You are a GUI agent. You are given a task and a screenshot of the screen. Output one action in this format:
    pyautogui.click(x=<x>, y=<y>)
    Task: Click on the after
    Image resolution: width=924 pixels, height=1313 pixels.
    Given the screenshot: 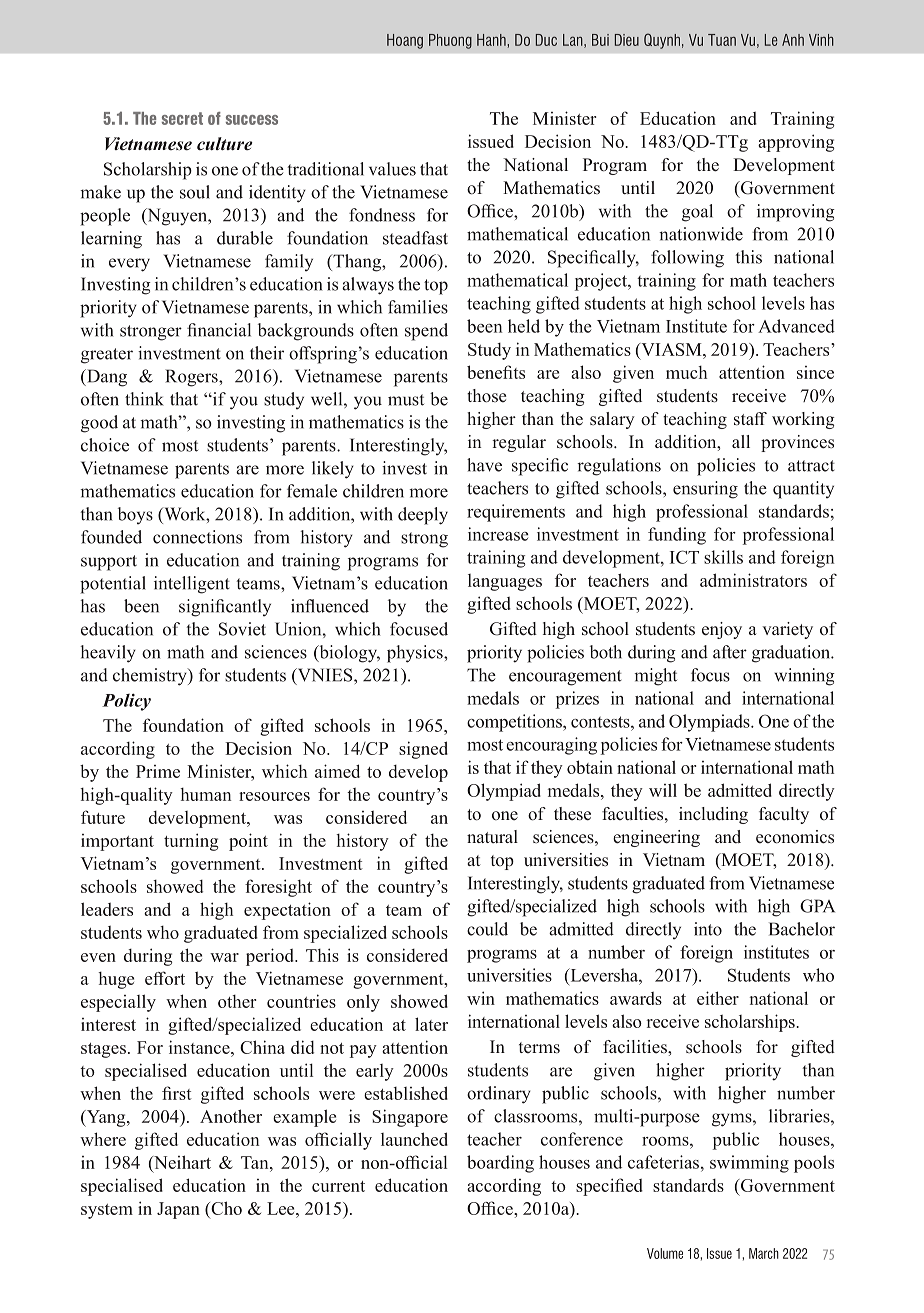 What is the action you would take?
    pyautogui.click(x=730, y=652)
